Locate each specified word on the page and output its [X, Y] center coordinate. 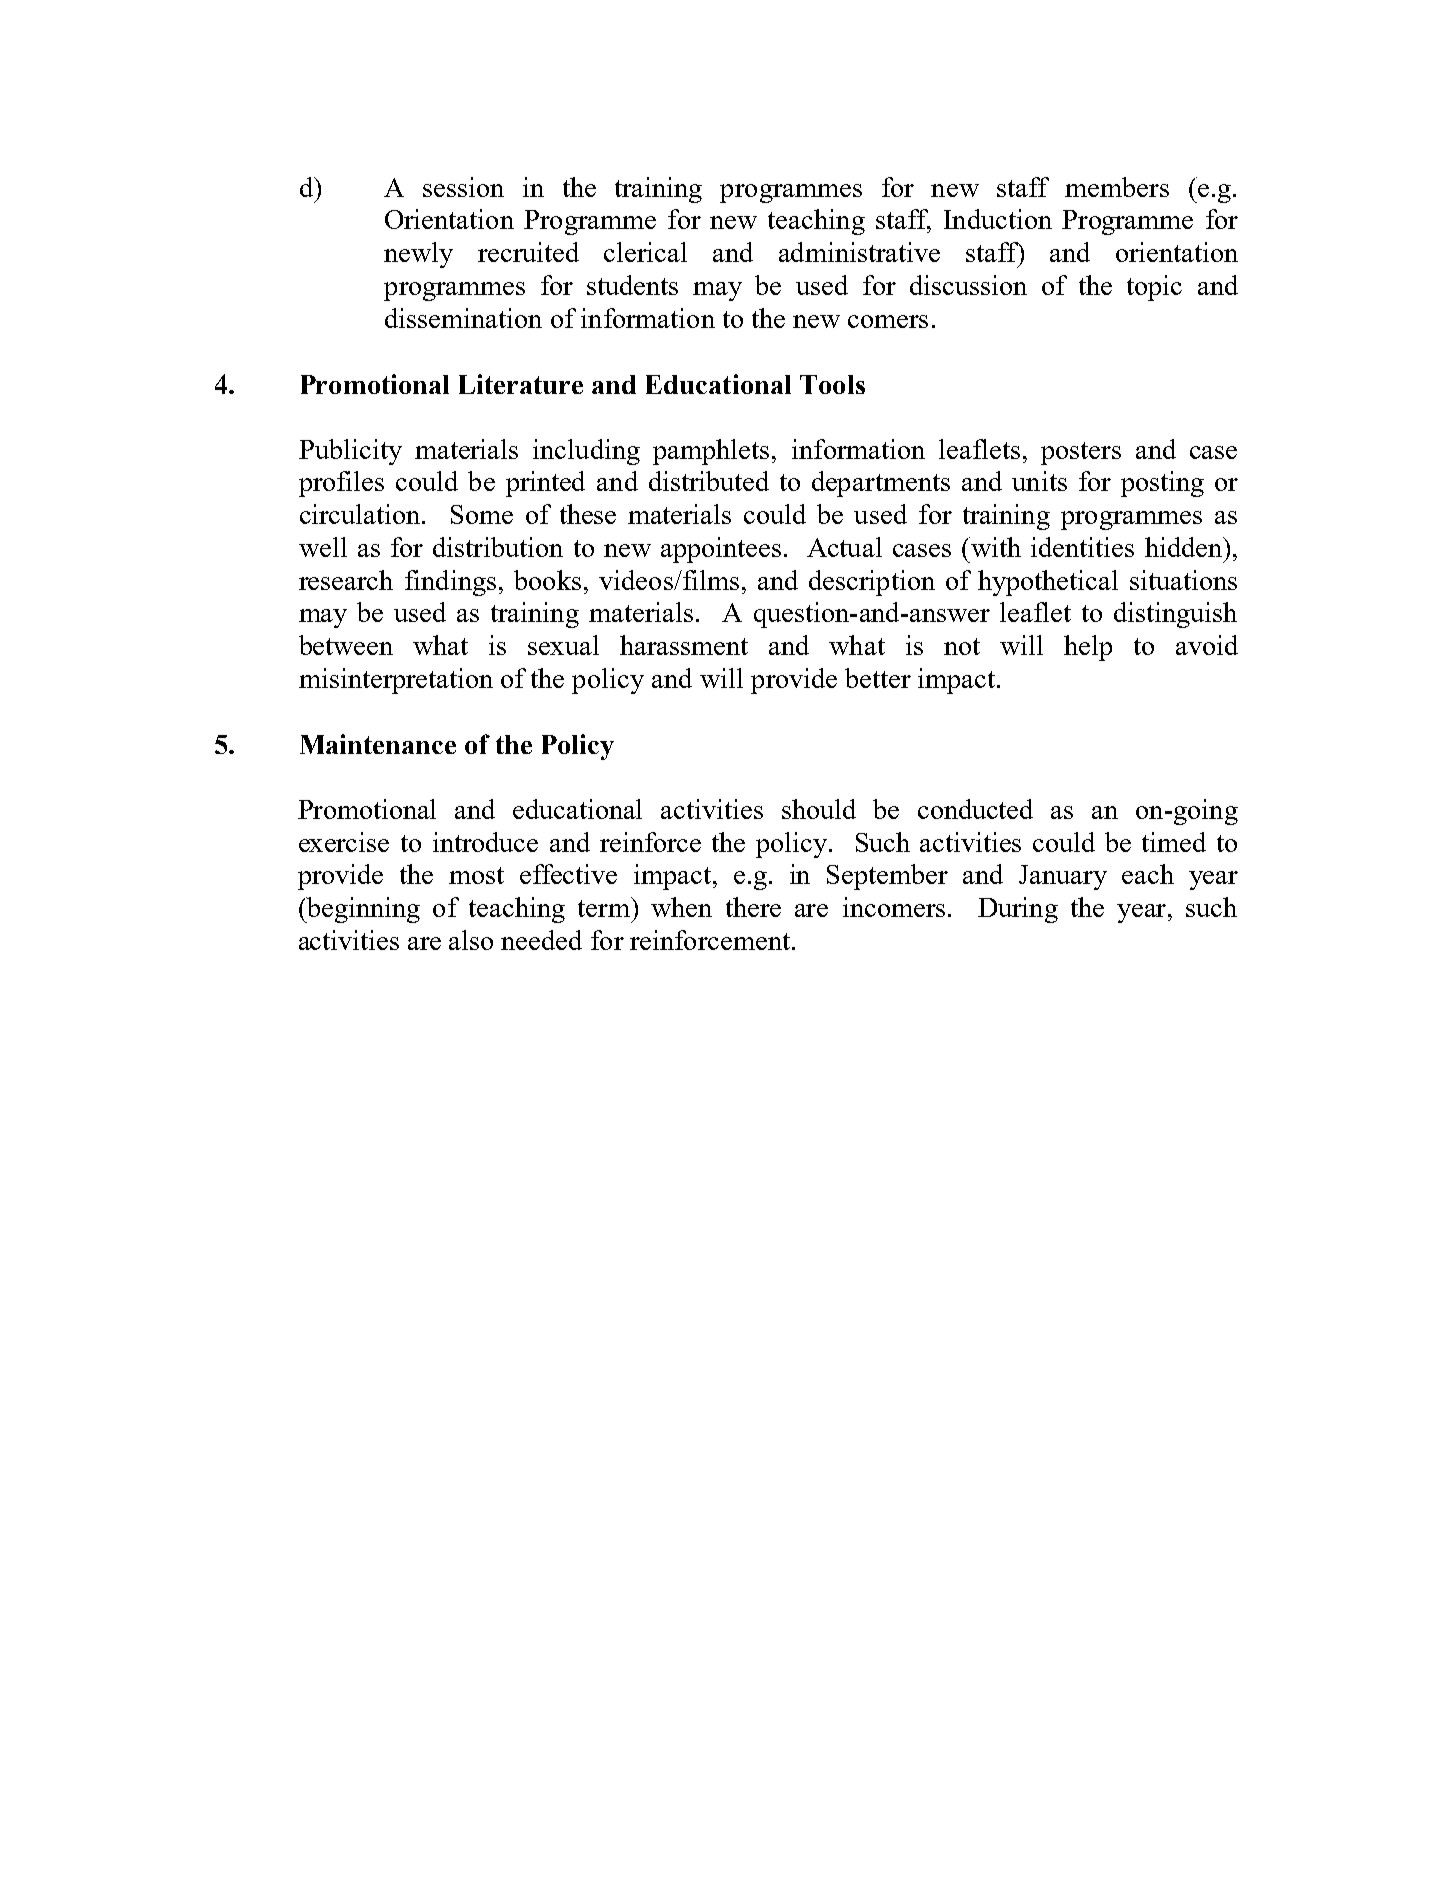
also [471, 940]
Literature [521, 384]
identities [1082, 547]
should [819, 809]
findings [450, 583]
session [463, 187]
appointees [721, 550]
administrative [859, 252]
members [1117, 187]
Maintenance [378, 744]
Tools [832, 384]
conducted [975, 809]
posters [1081, 453]
